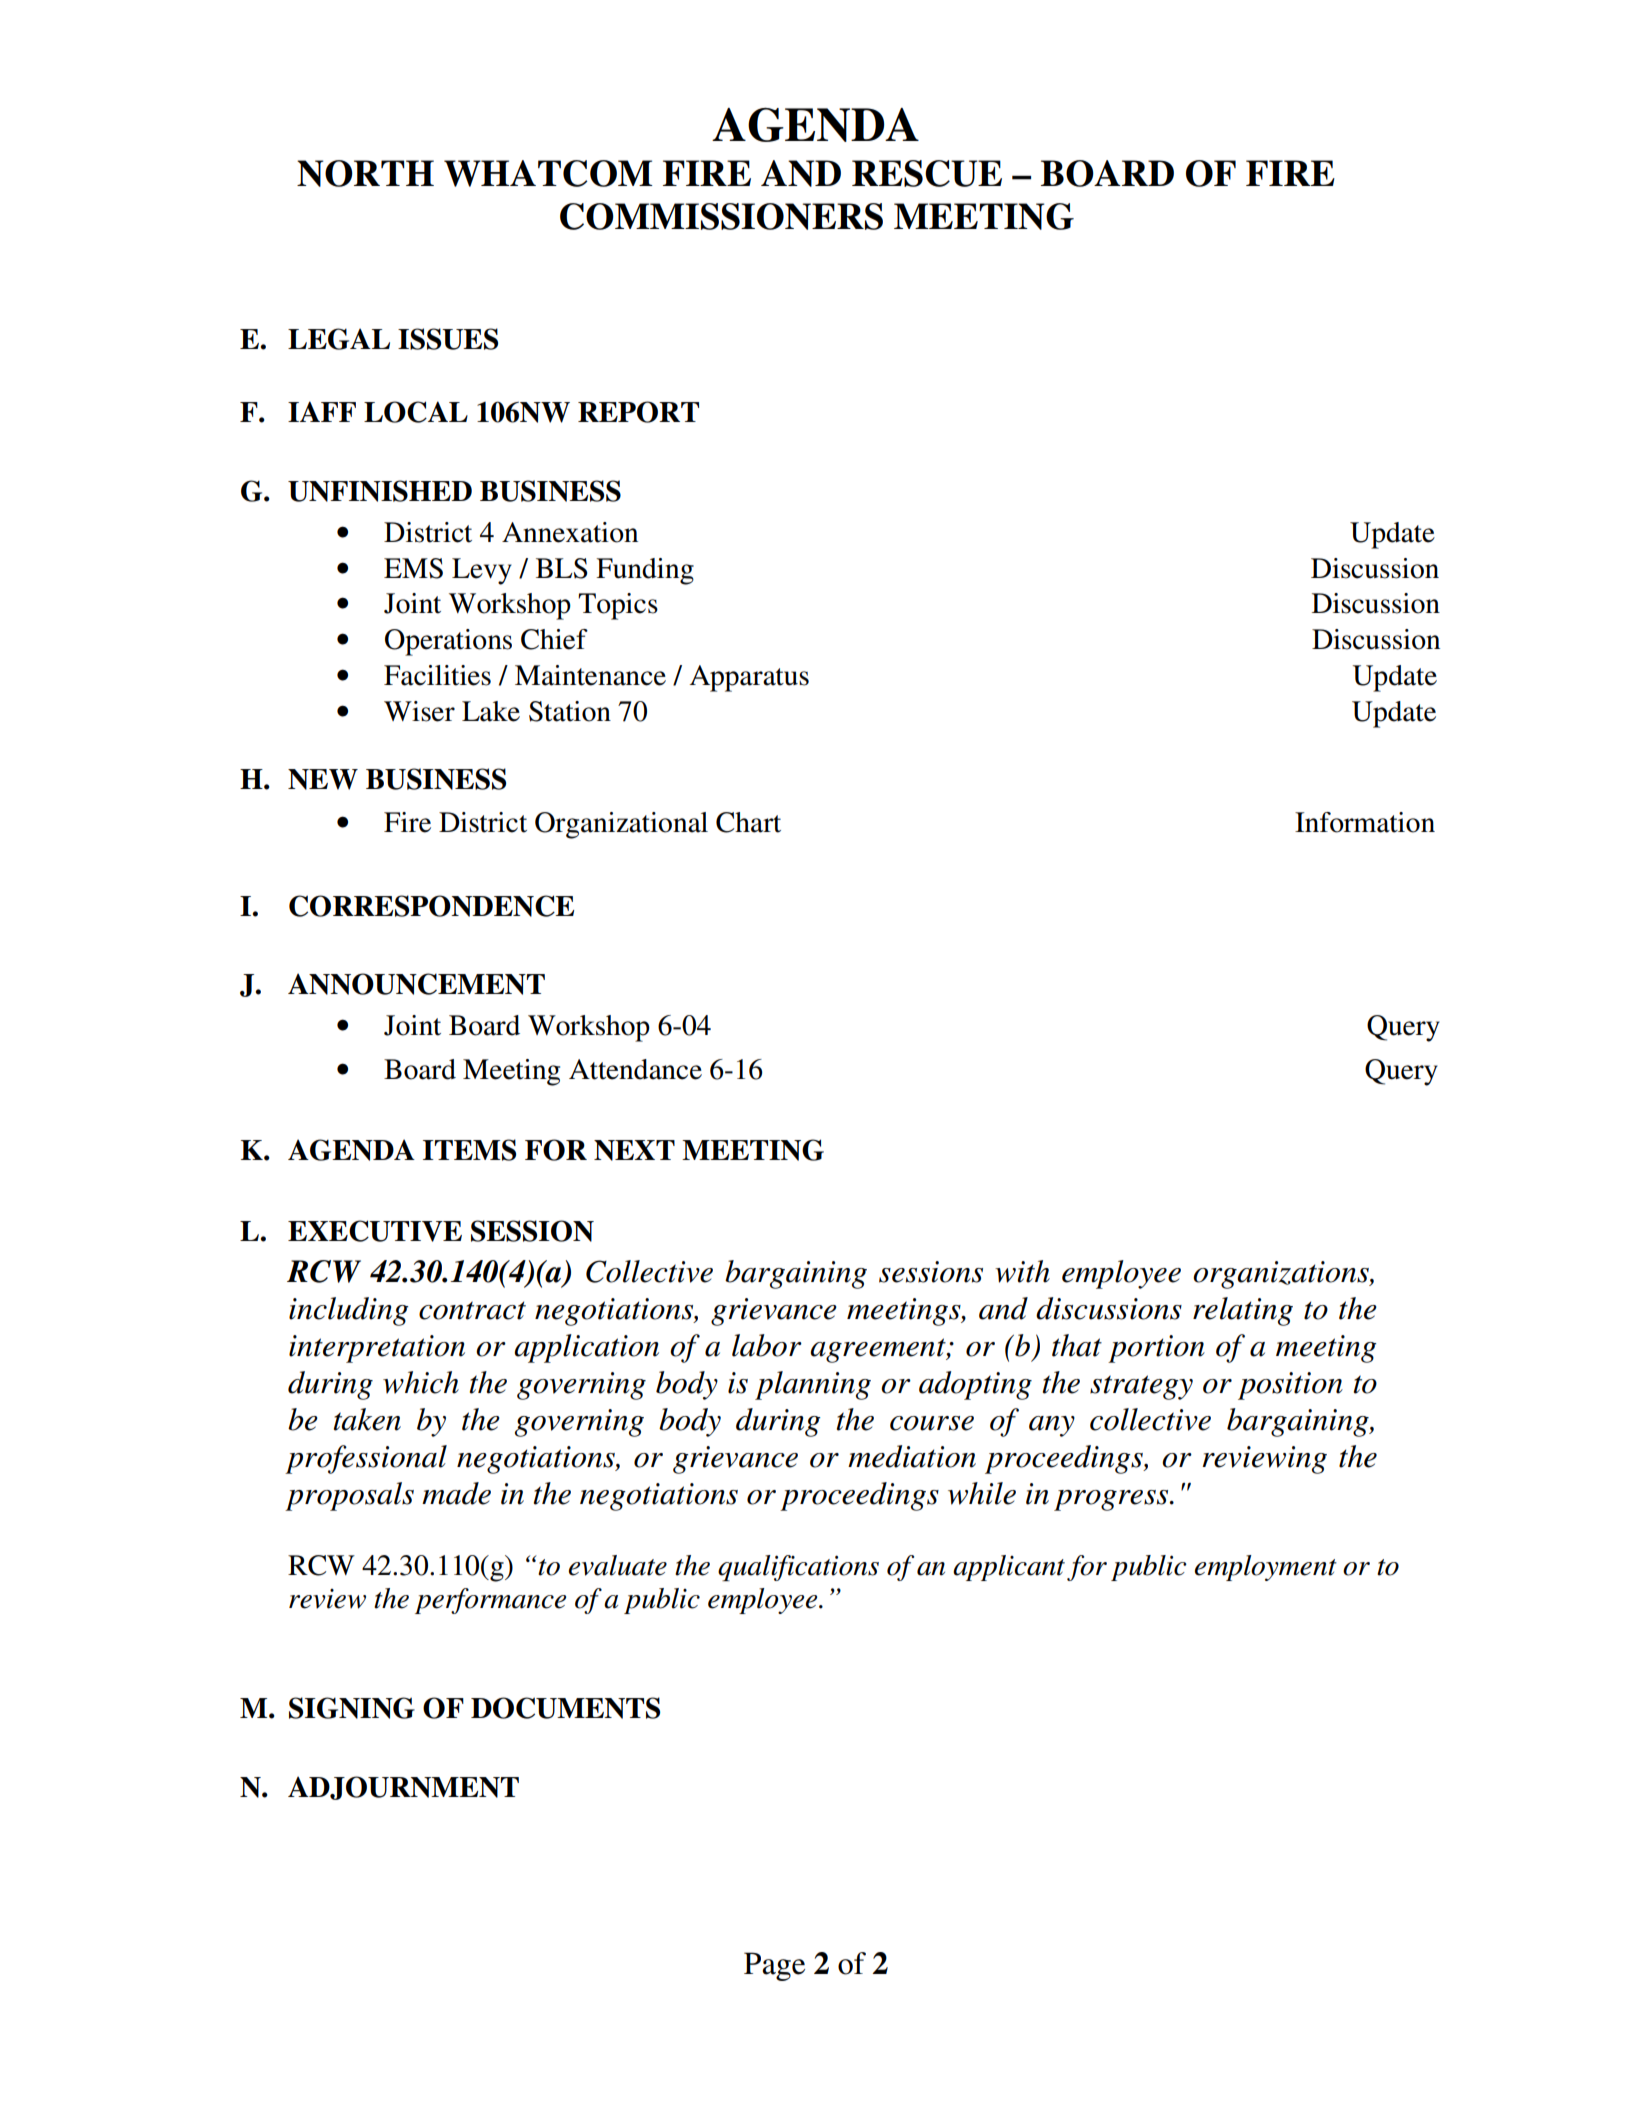  What do you see at coordinates (431, 906) in the screenshot?
I see `CORRESPONDENCE` at bounding box center [431, 906].
